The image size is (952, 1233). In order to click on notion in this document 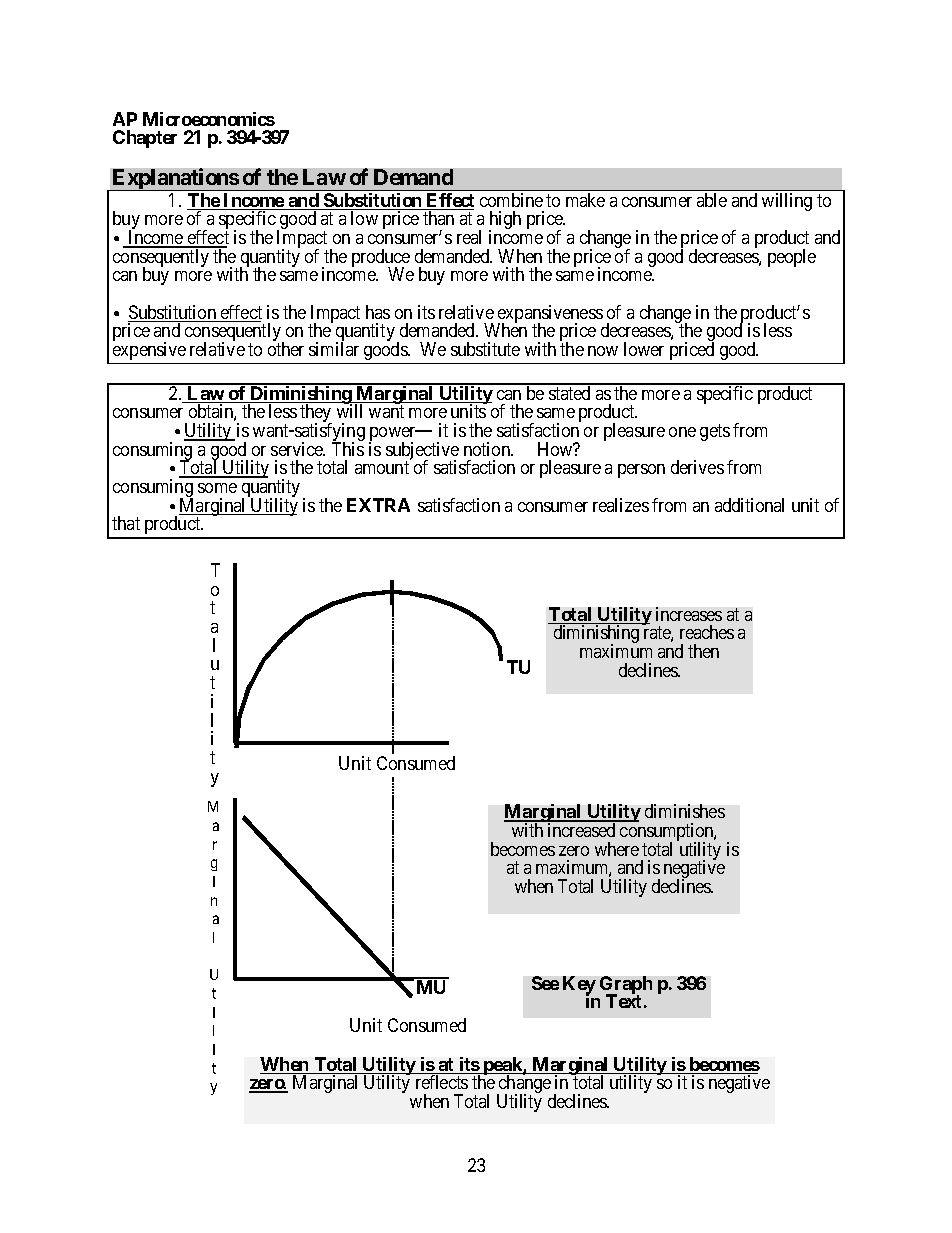, I will do `click(488, 449)`.
